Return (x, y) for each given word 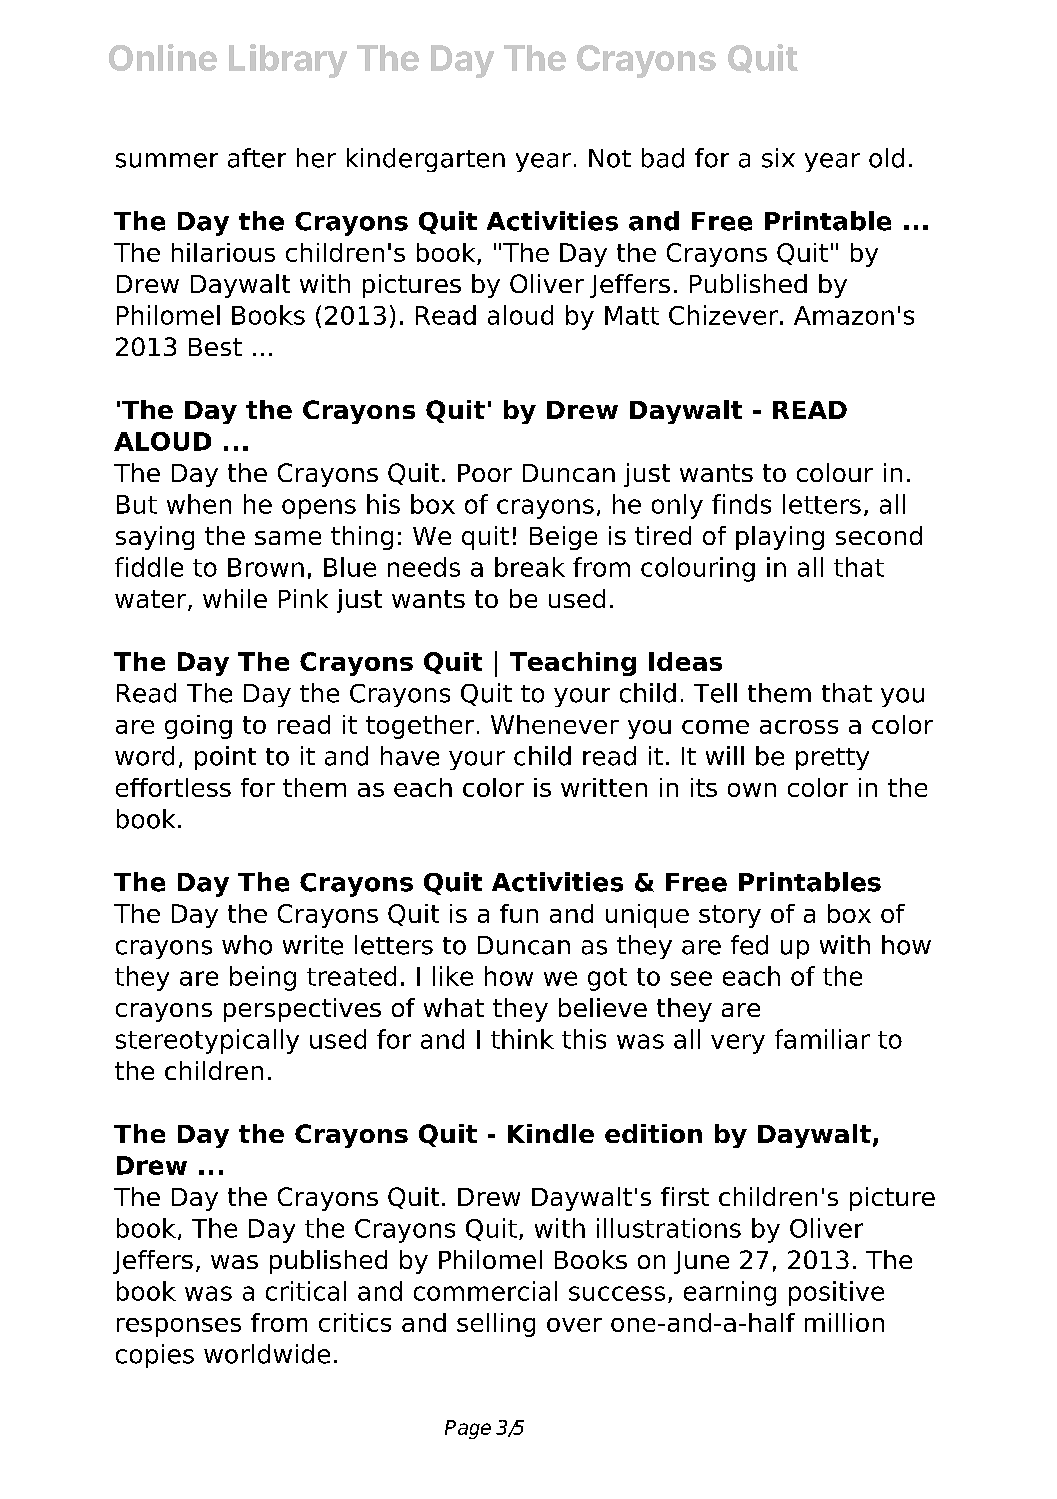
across (799, 727)
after (257, 158)
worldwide (267, 1354)
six (778, 158)
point (225, 758)
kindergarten (426, 160)
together (420, 727)
